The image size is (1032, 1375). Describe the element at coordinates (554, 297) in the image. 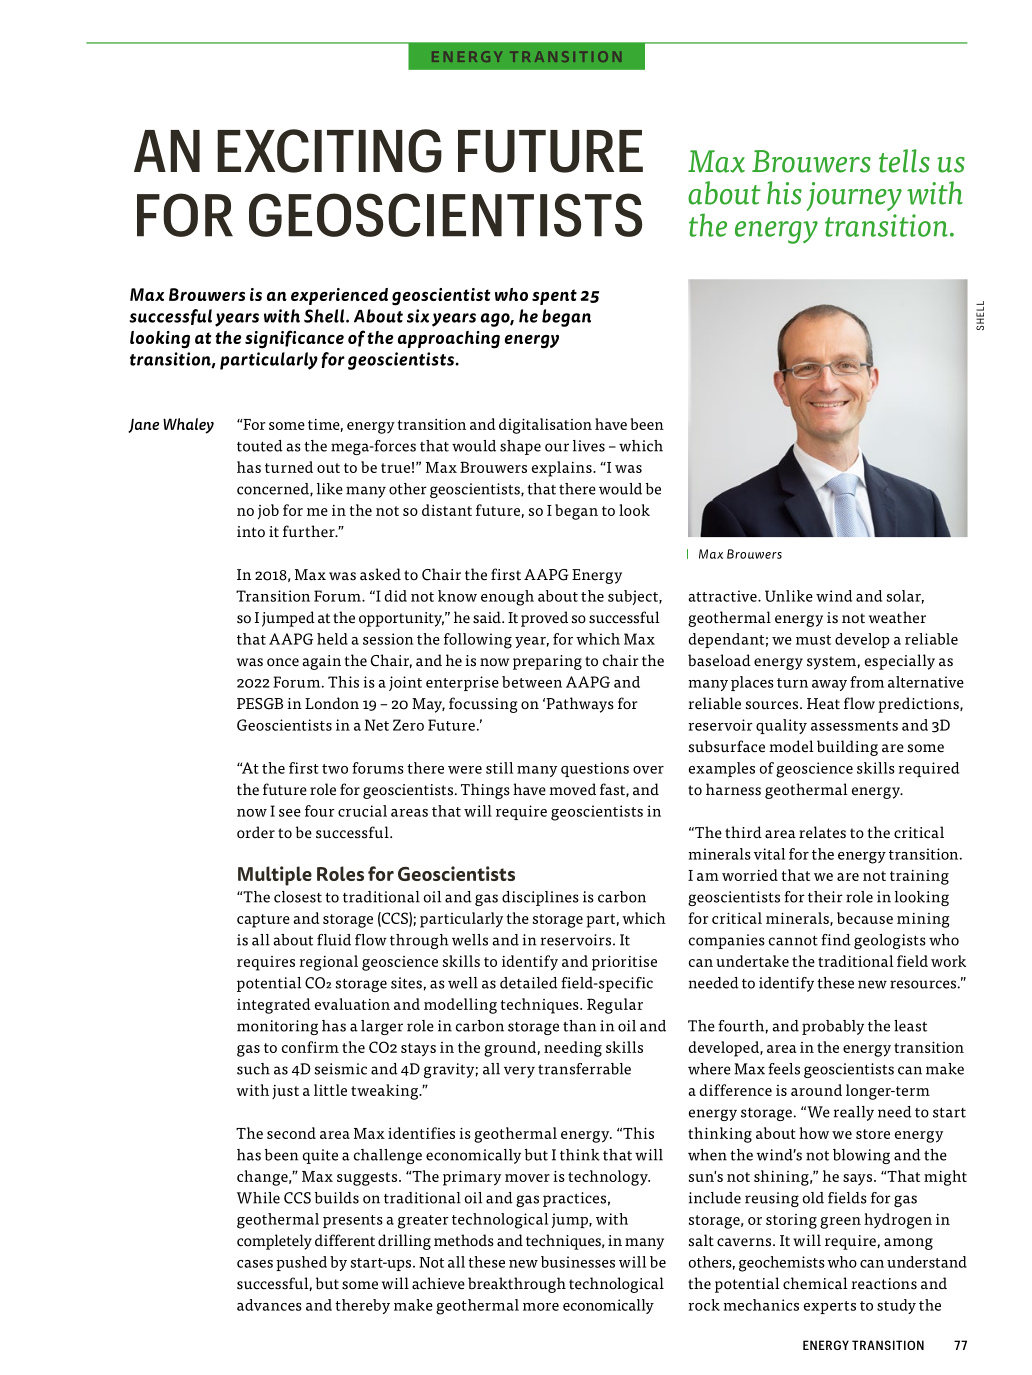

I see `spent` at that location.
